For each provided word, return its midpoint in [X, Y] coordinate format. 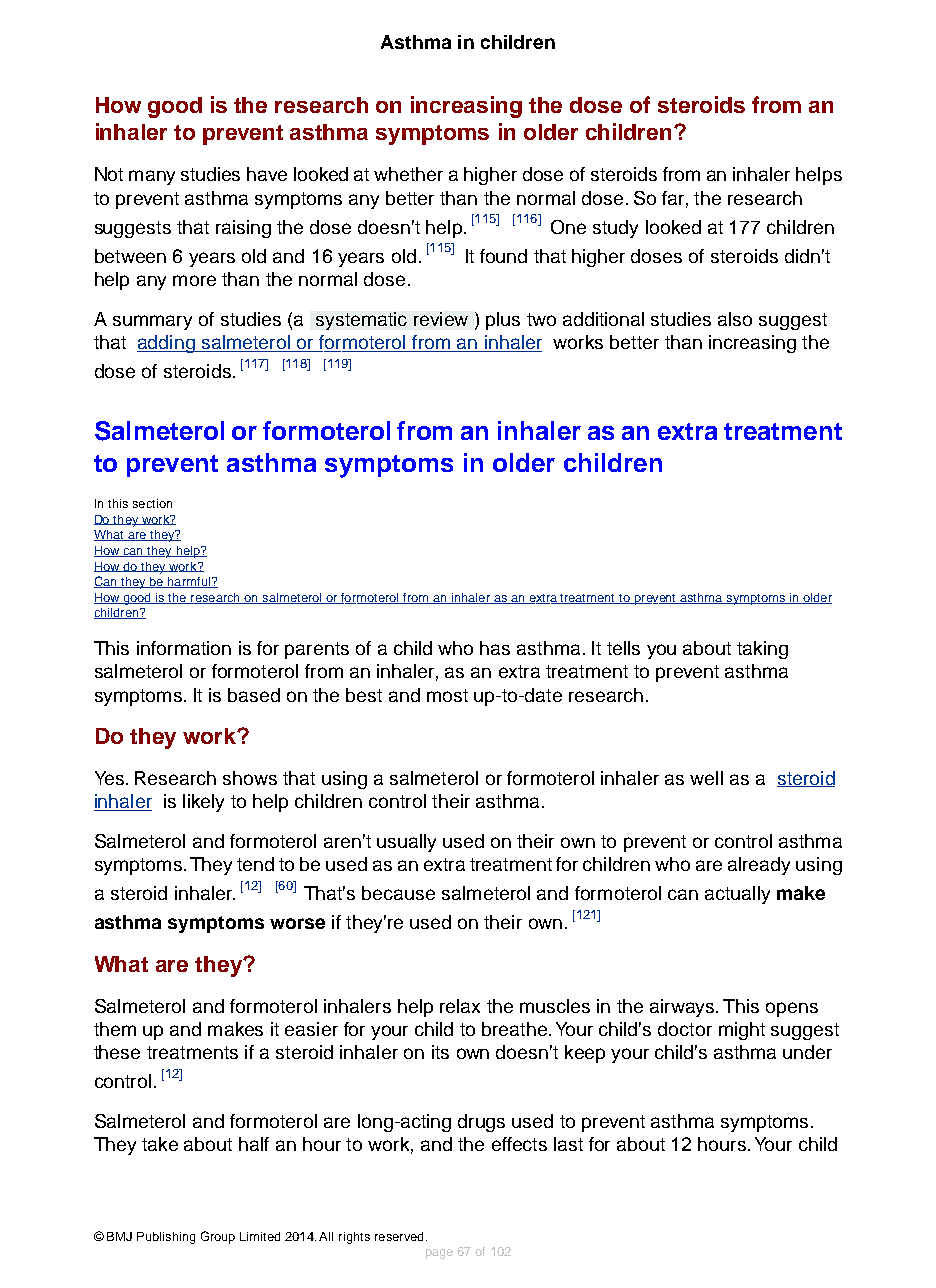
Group [218, 1237]
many [152, 177]
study [615, 229]
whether [408, 174]
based [254, 695]
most [447, 695]
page [439, 1254]
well [706, 778]
